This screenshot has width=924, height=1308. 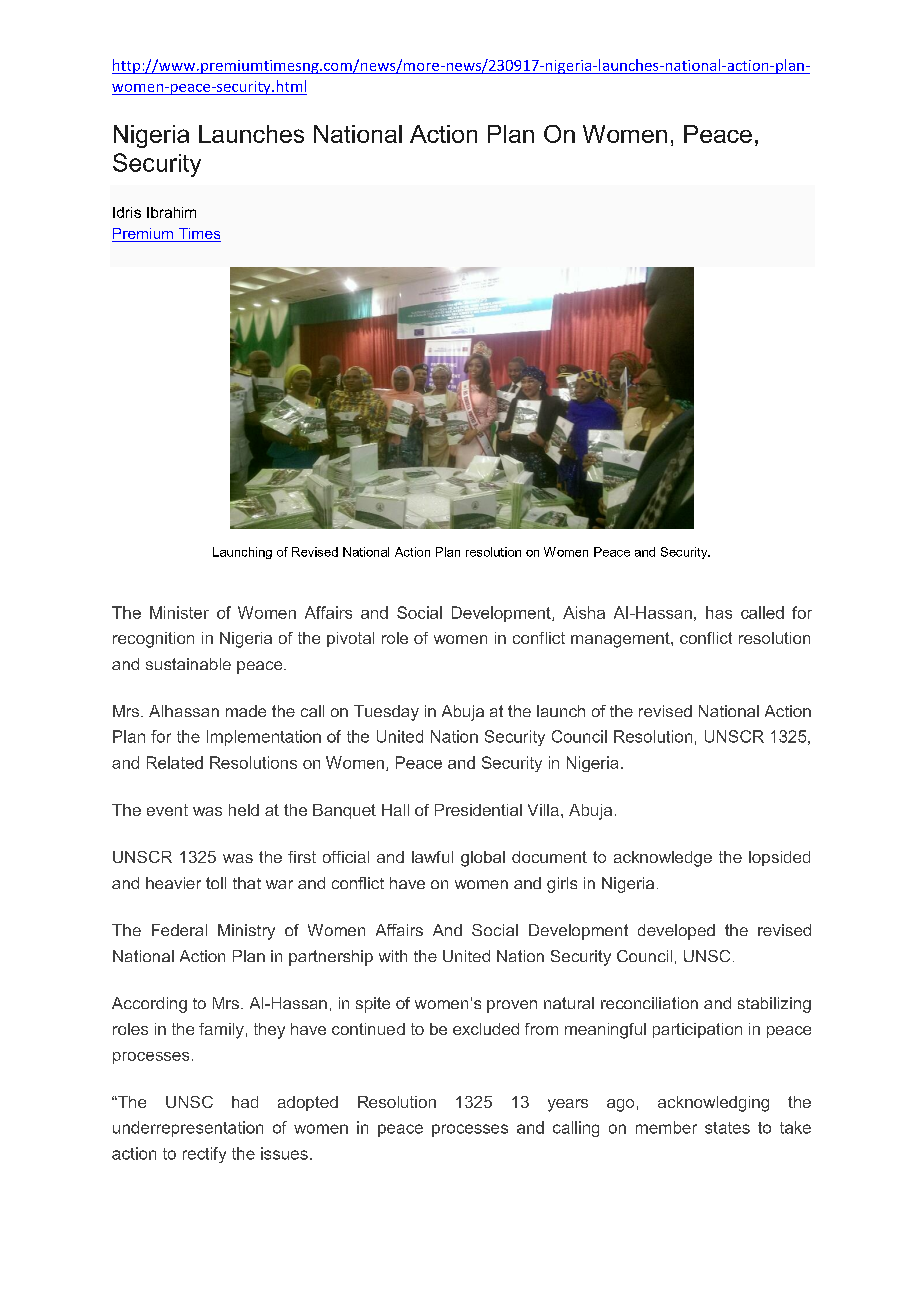 I want to click on acknowledge, so click(x=663, y=859).
